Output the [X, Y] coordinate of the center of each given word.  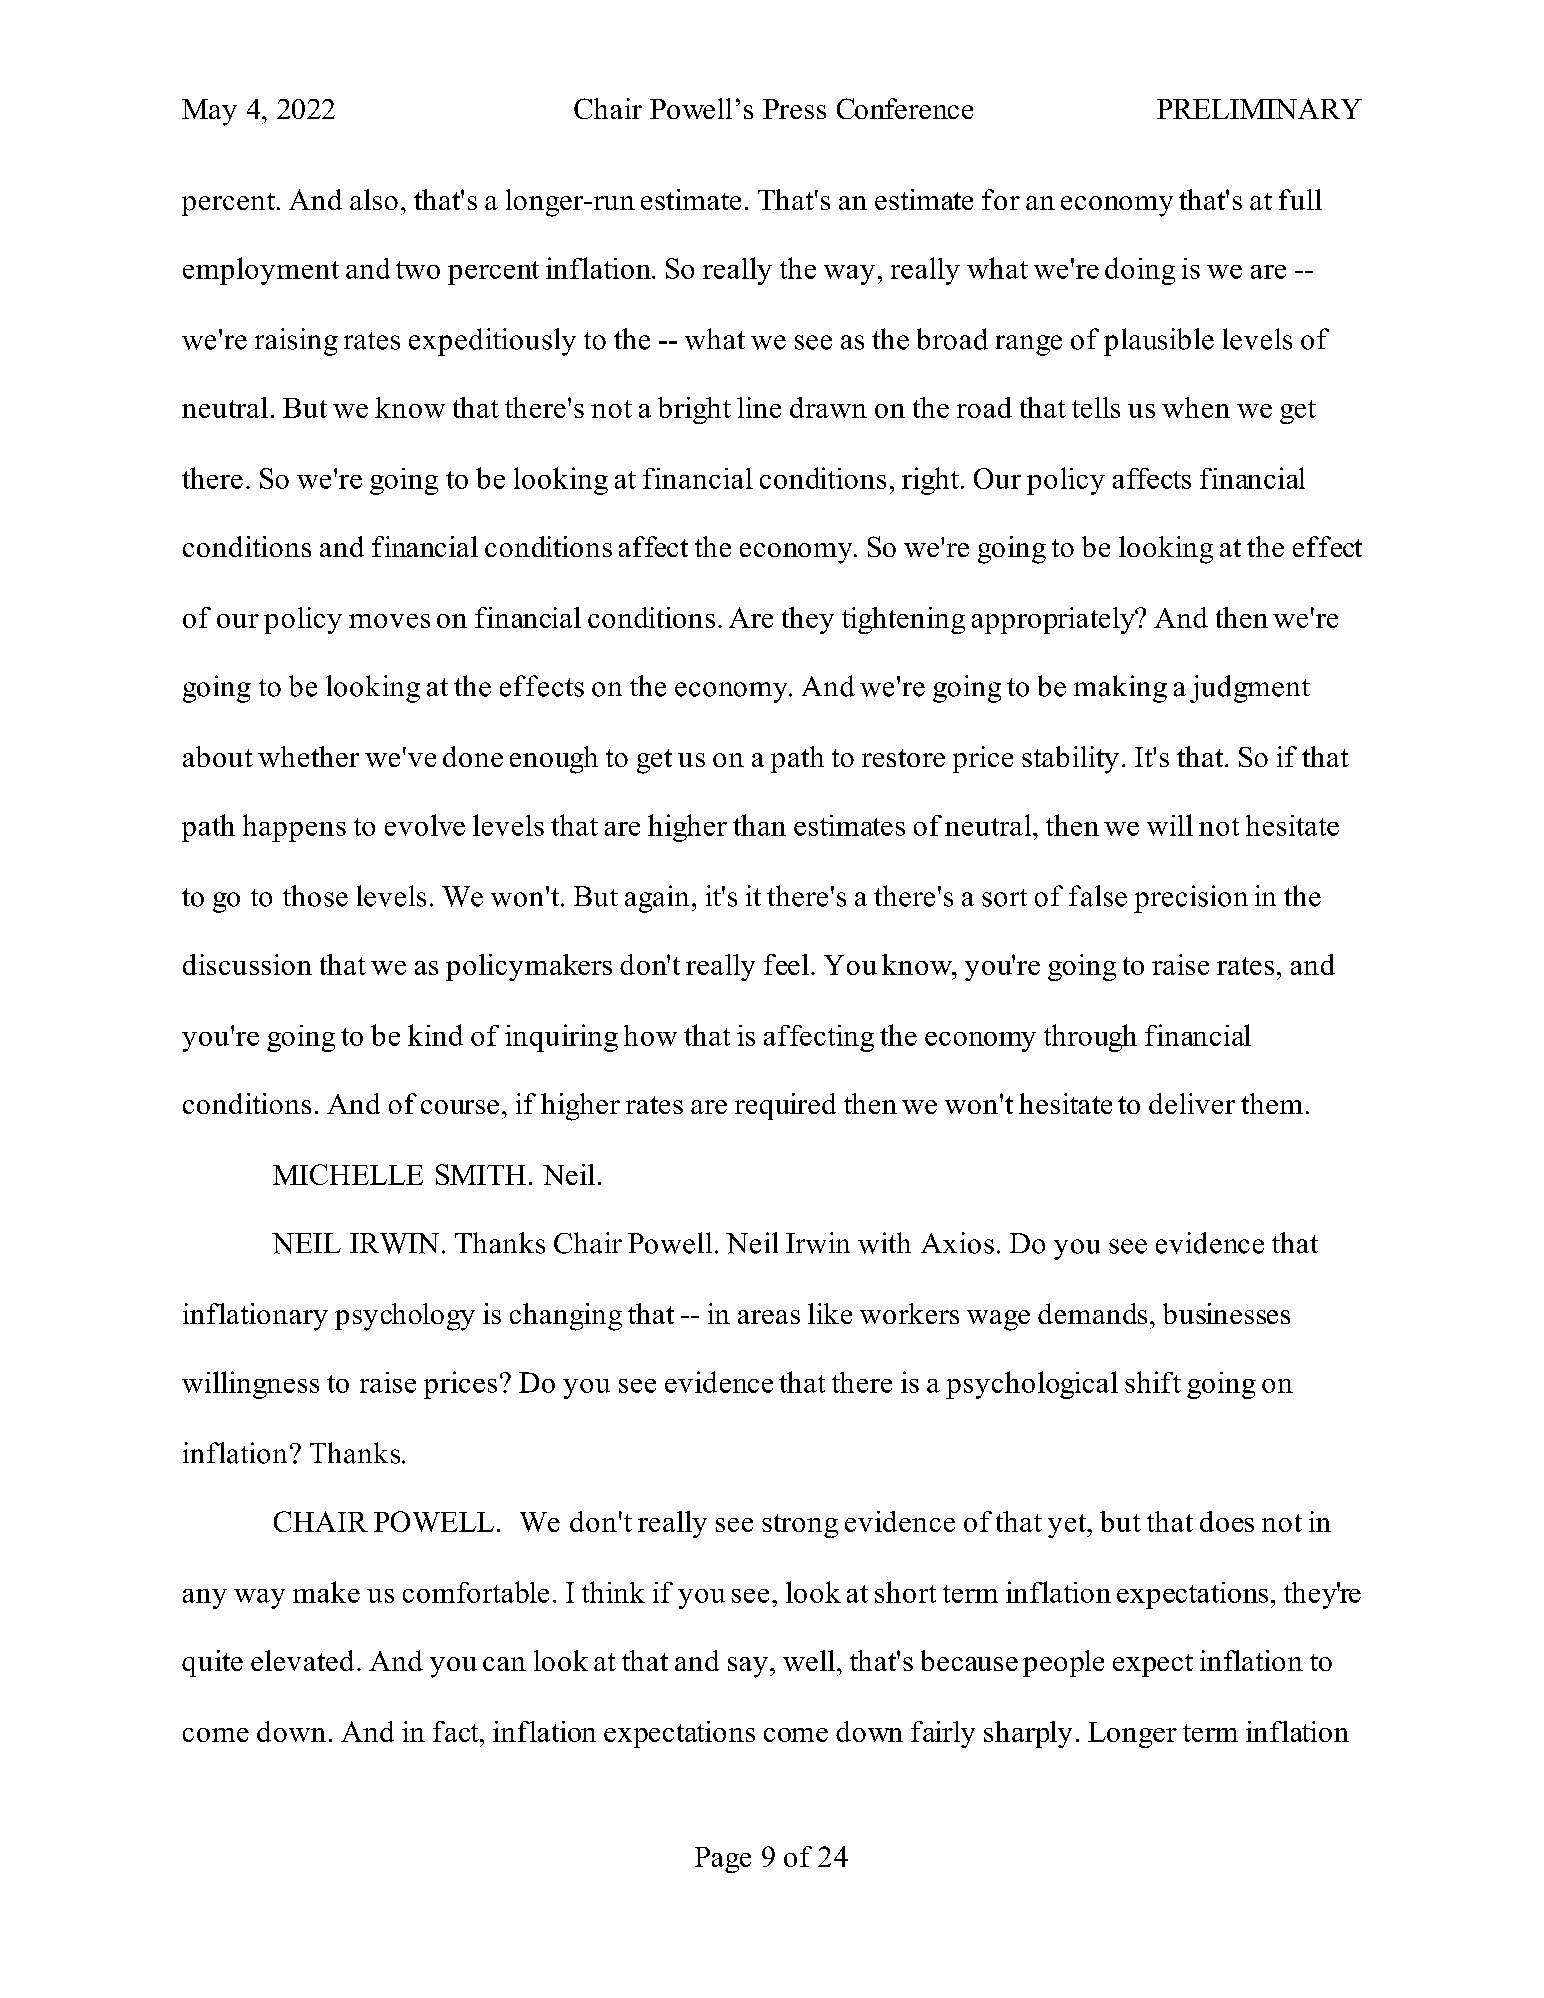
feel [786, 964]
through [1090, 1038]
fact [457, 1731]
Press [794, 109]
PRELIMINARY [1259, 108]
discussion [247, 964]
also [374, 199]
